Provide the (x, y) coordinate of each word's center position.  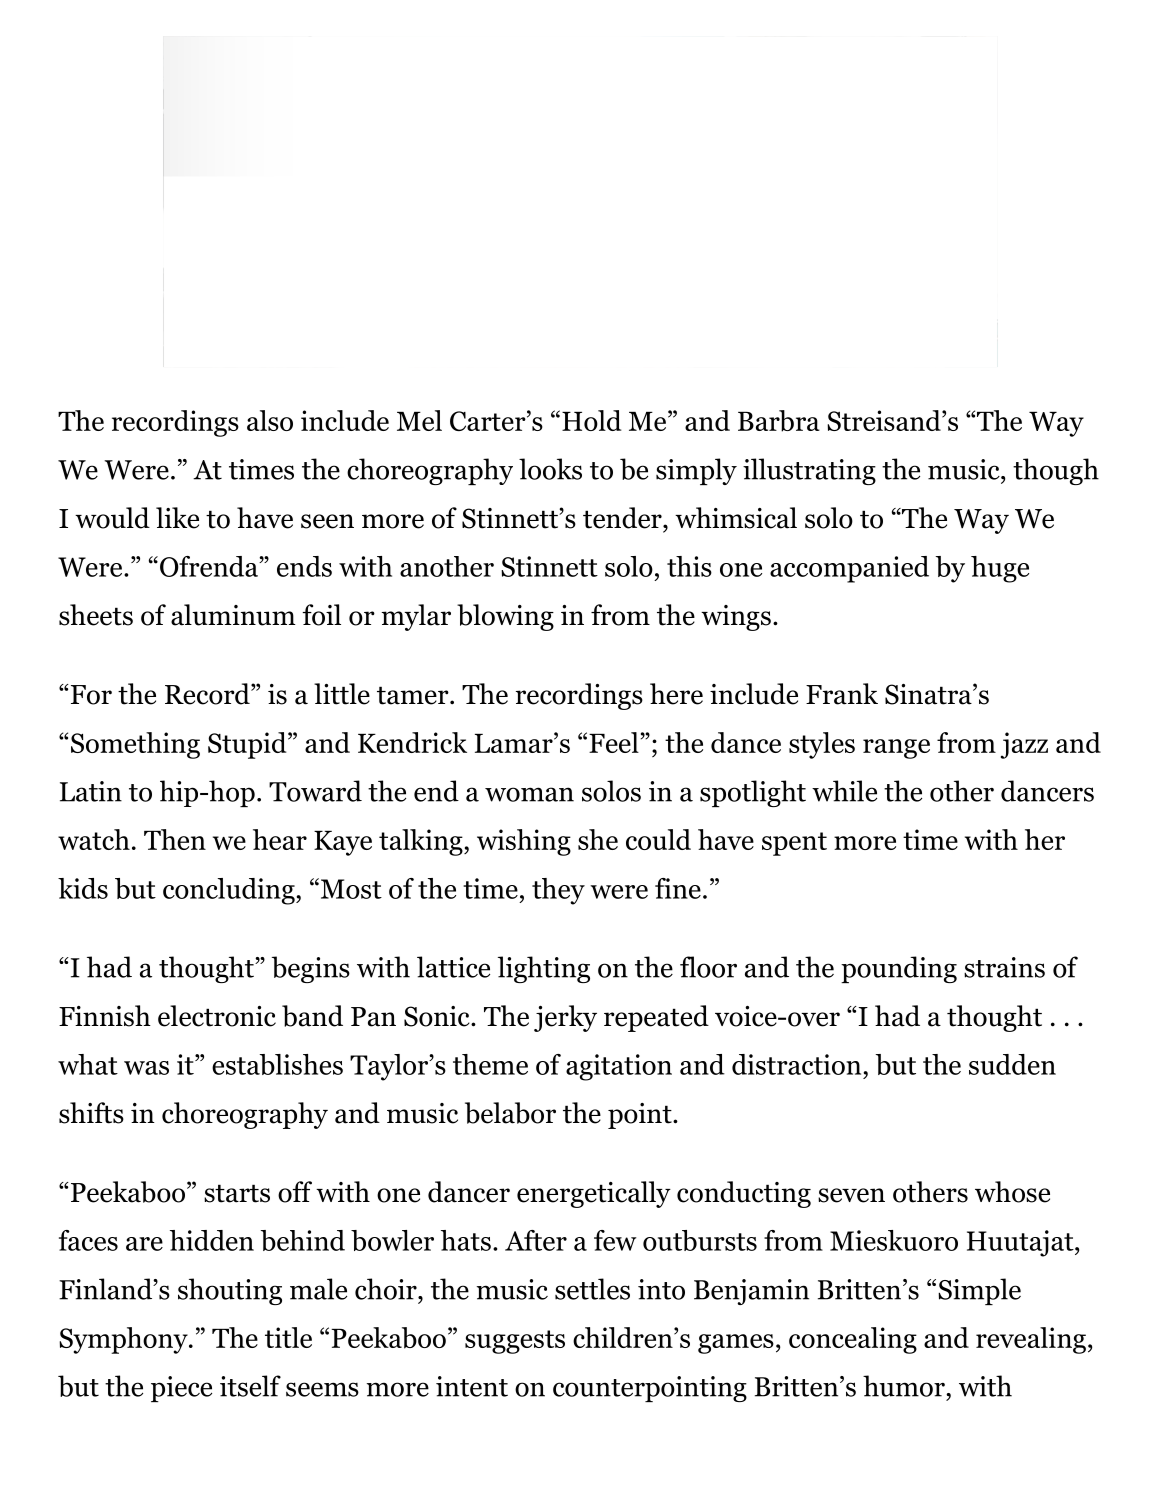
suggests (515, 1342)
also (270, 420)
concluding (230, 891)
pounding (899, 969)
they (558, 891)
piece (181, 1389)
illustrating (809, 471)
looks (550, 469)
